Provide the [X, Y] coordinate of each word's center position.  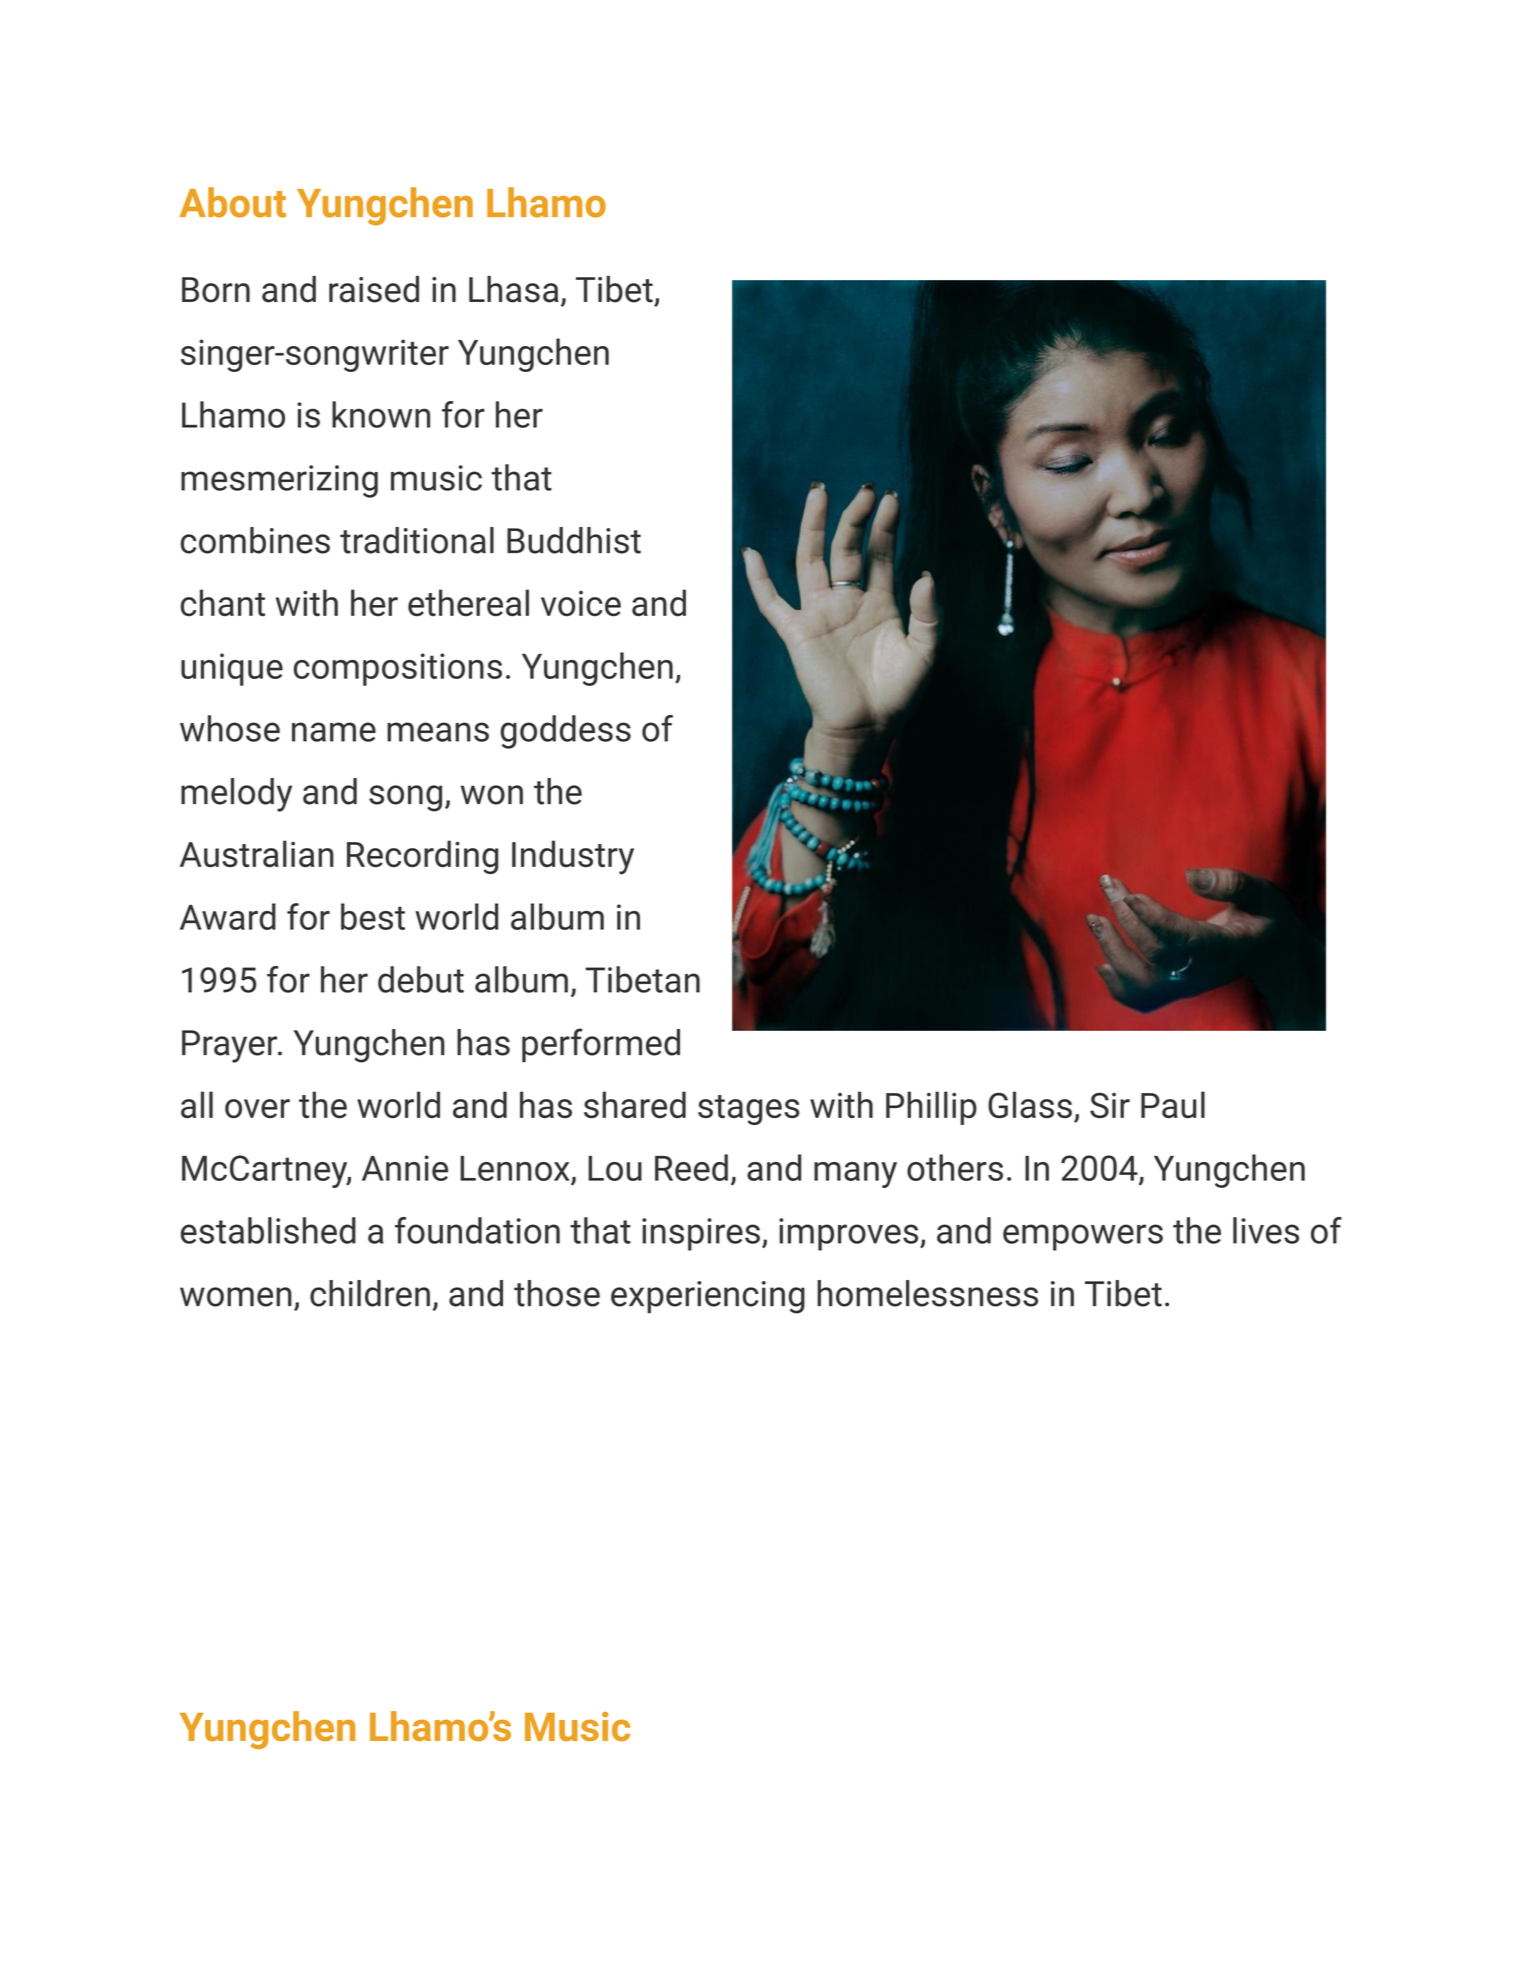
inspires [701, 1234]
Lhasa [514, 289]
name [334, 732]
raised [374, 289]
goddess [565, 732]
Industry [573, 857]
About [233, 202]
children [370, 1293]
